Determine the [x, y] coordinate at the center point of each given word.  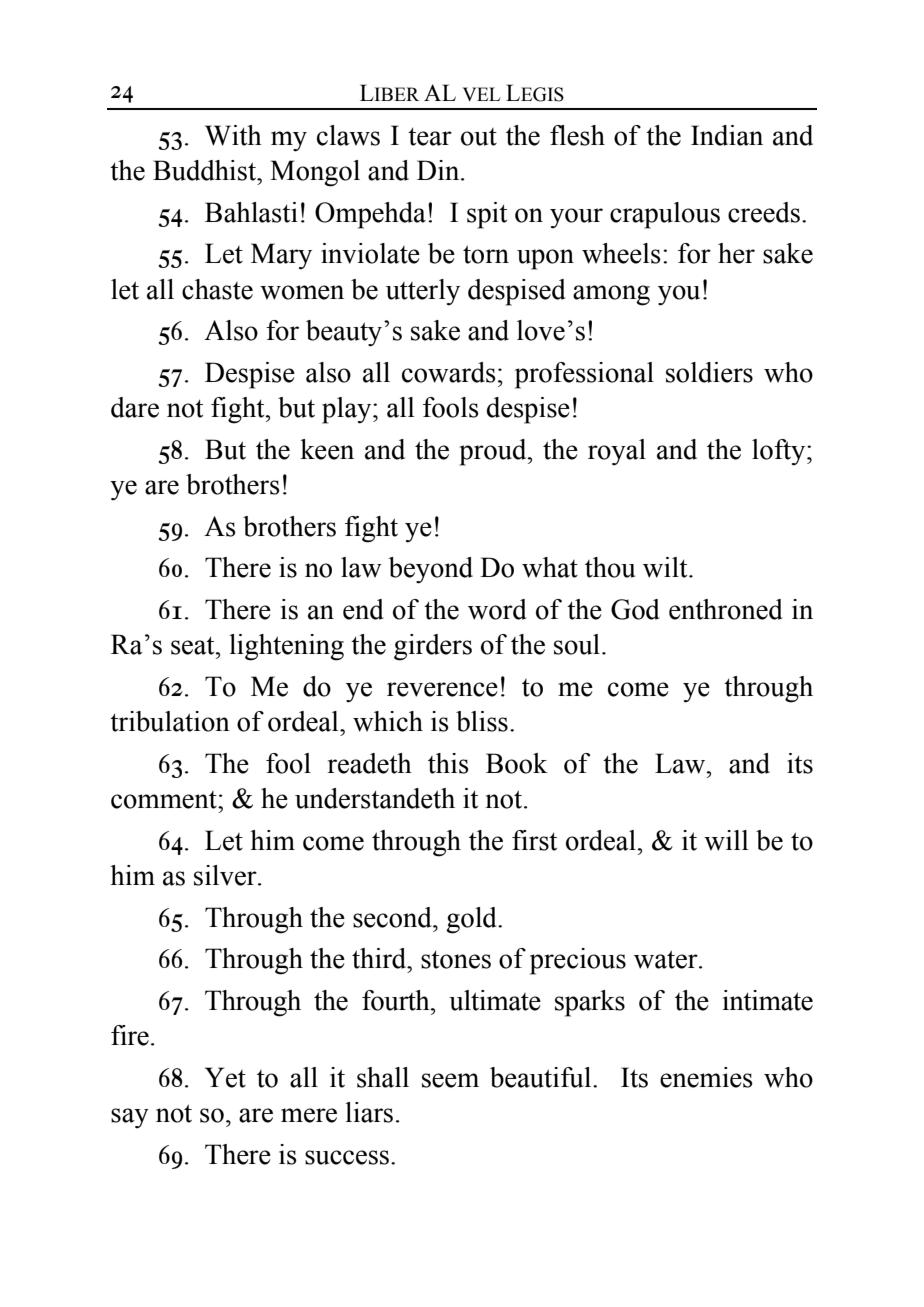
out [479, 137]
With [233, 135]
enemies [706, 1077]
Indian [727, 135]
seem [450, 1080]
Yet [225, 1077]
